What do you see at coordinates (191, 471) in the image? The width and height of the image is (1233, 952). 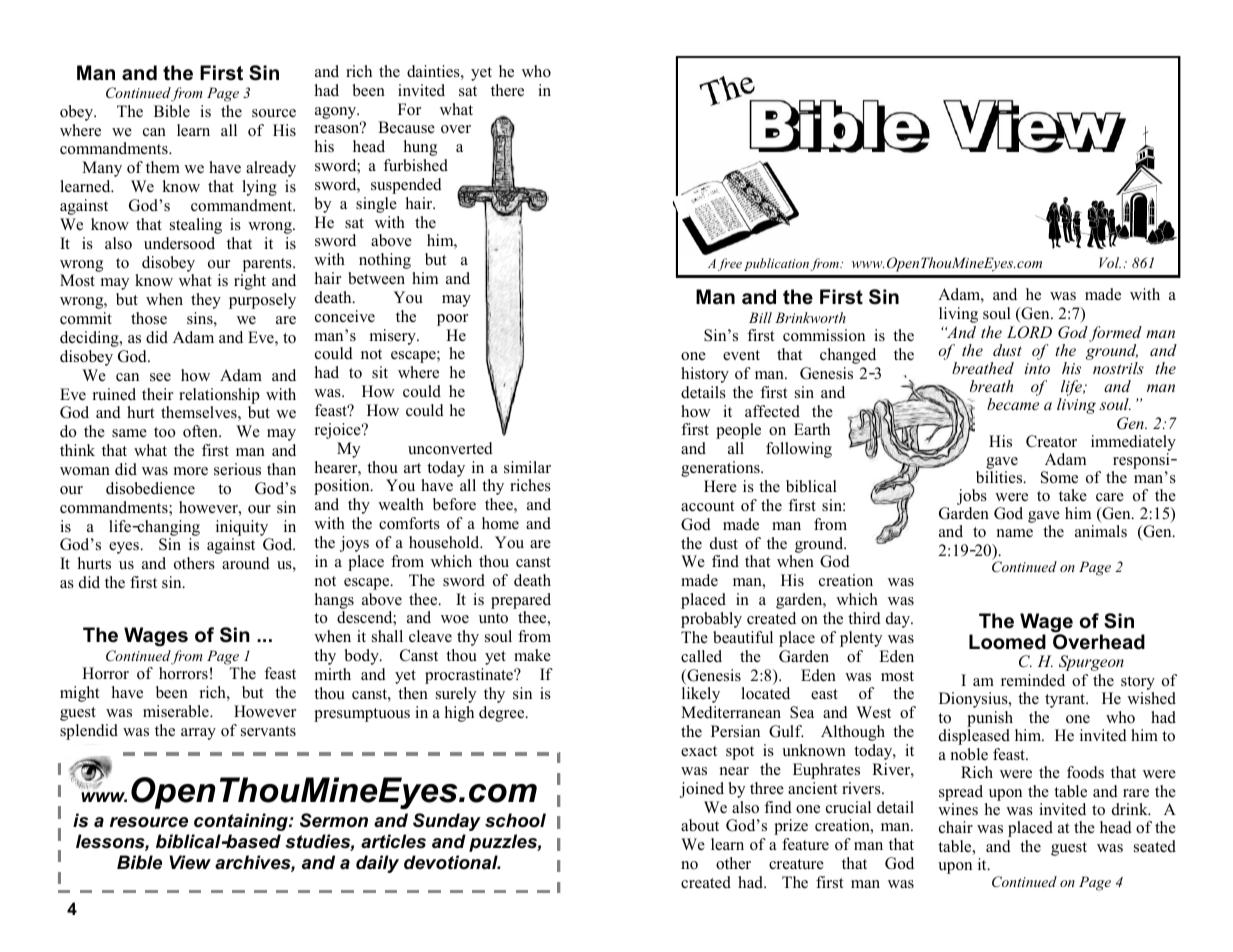 I see `more` at bounding box center [191, 471].
